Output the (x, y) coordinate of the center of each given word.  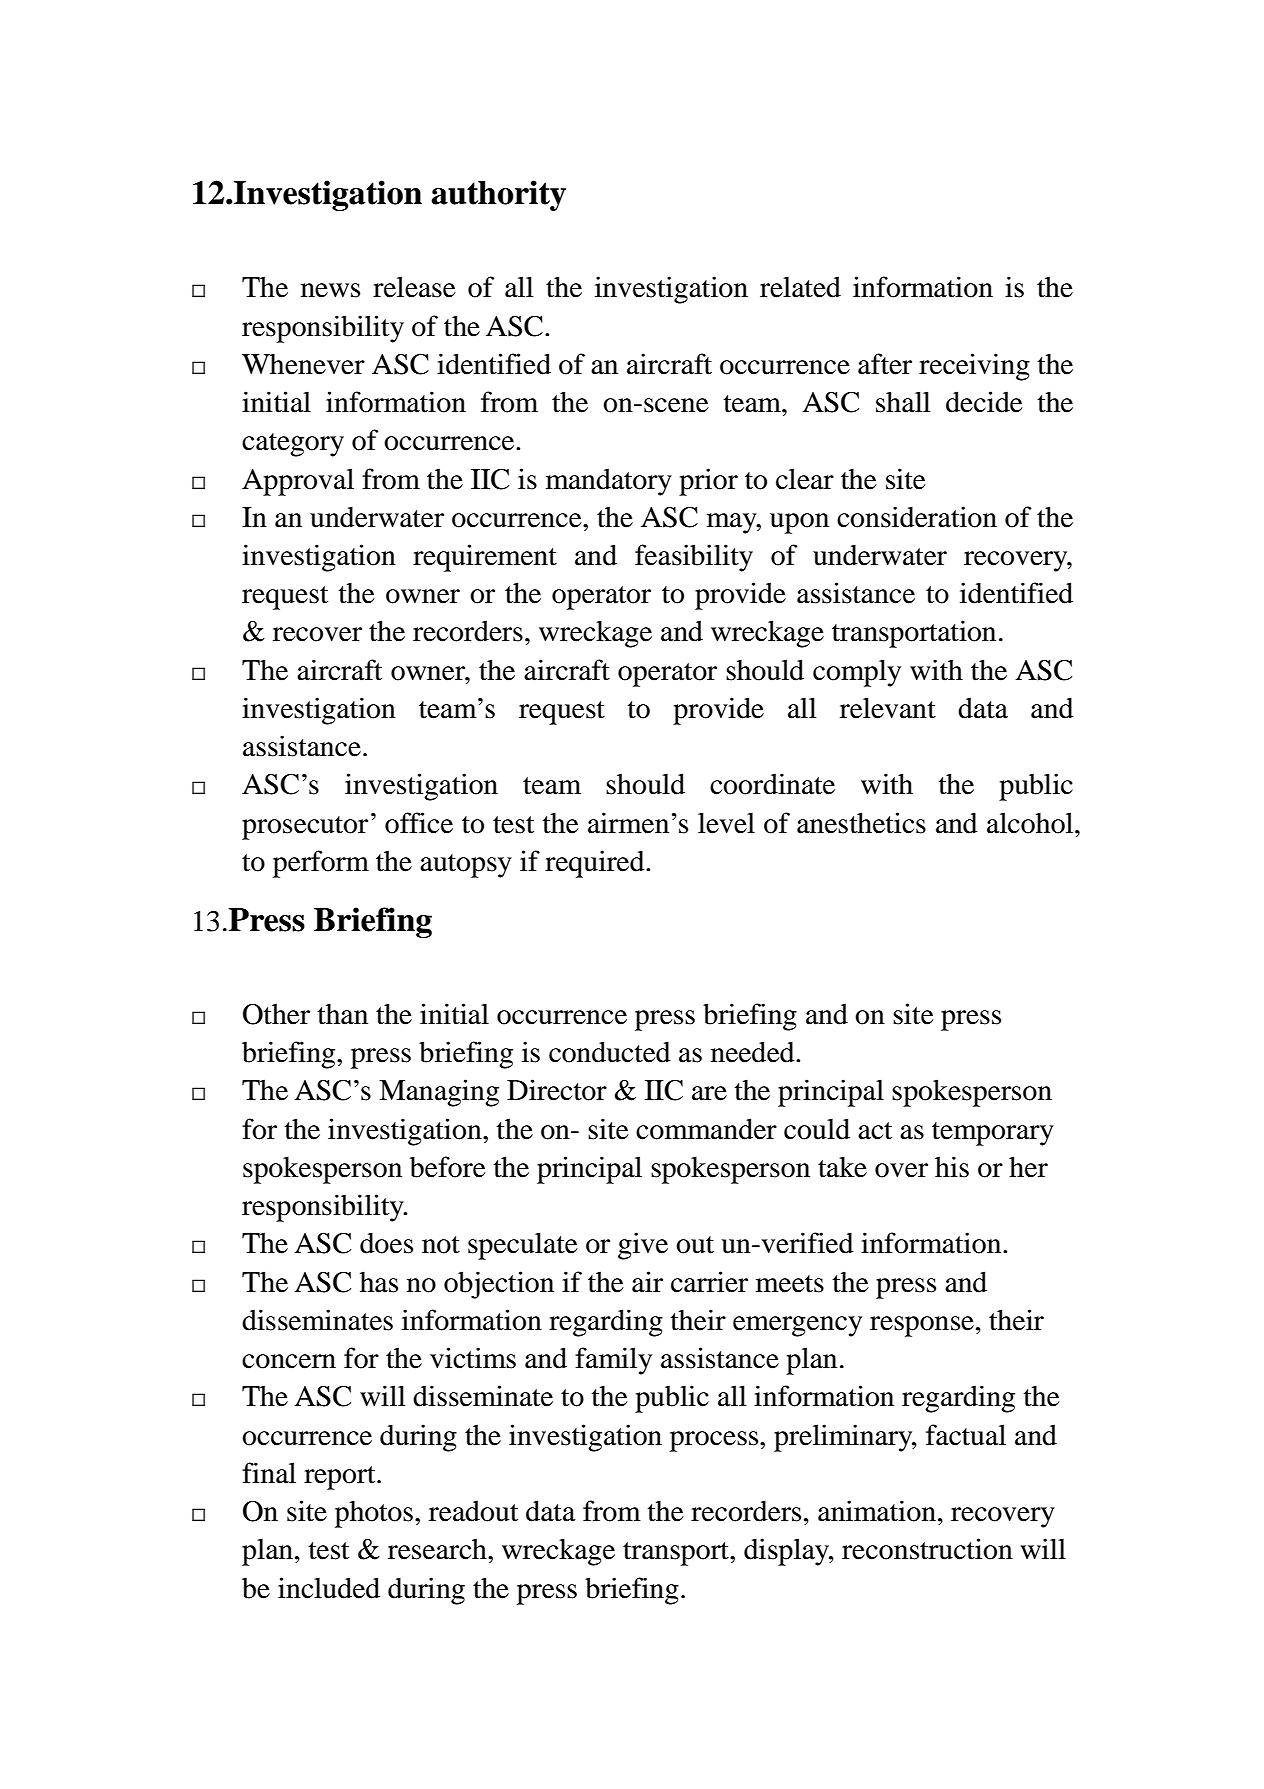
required (596, 864)
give (643, 1246)
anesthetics (861, 823)
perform (321, 864)
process (715, 1441)
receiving (974, 367)
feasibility (694, 558)
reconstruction (927, 1549)
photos (374, 1514)
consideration (917, 517)
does (386, 1243)
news (330, 290)
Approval (298, 482)
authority (498, 195)
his (952, 1167)
